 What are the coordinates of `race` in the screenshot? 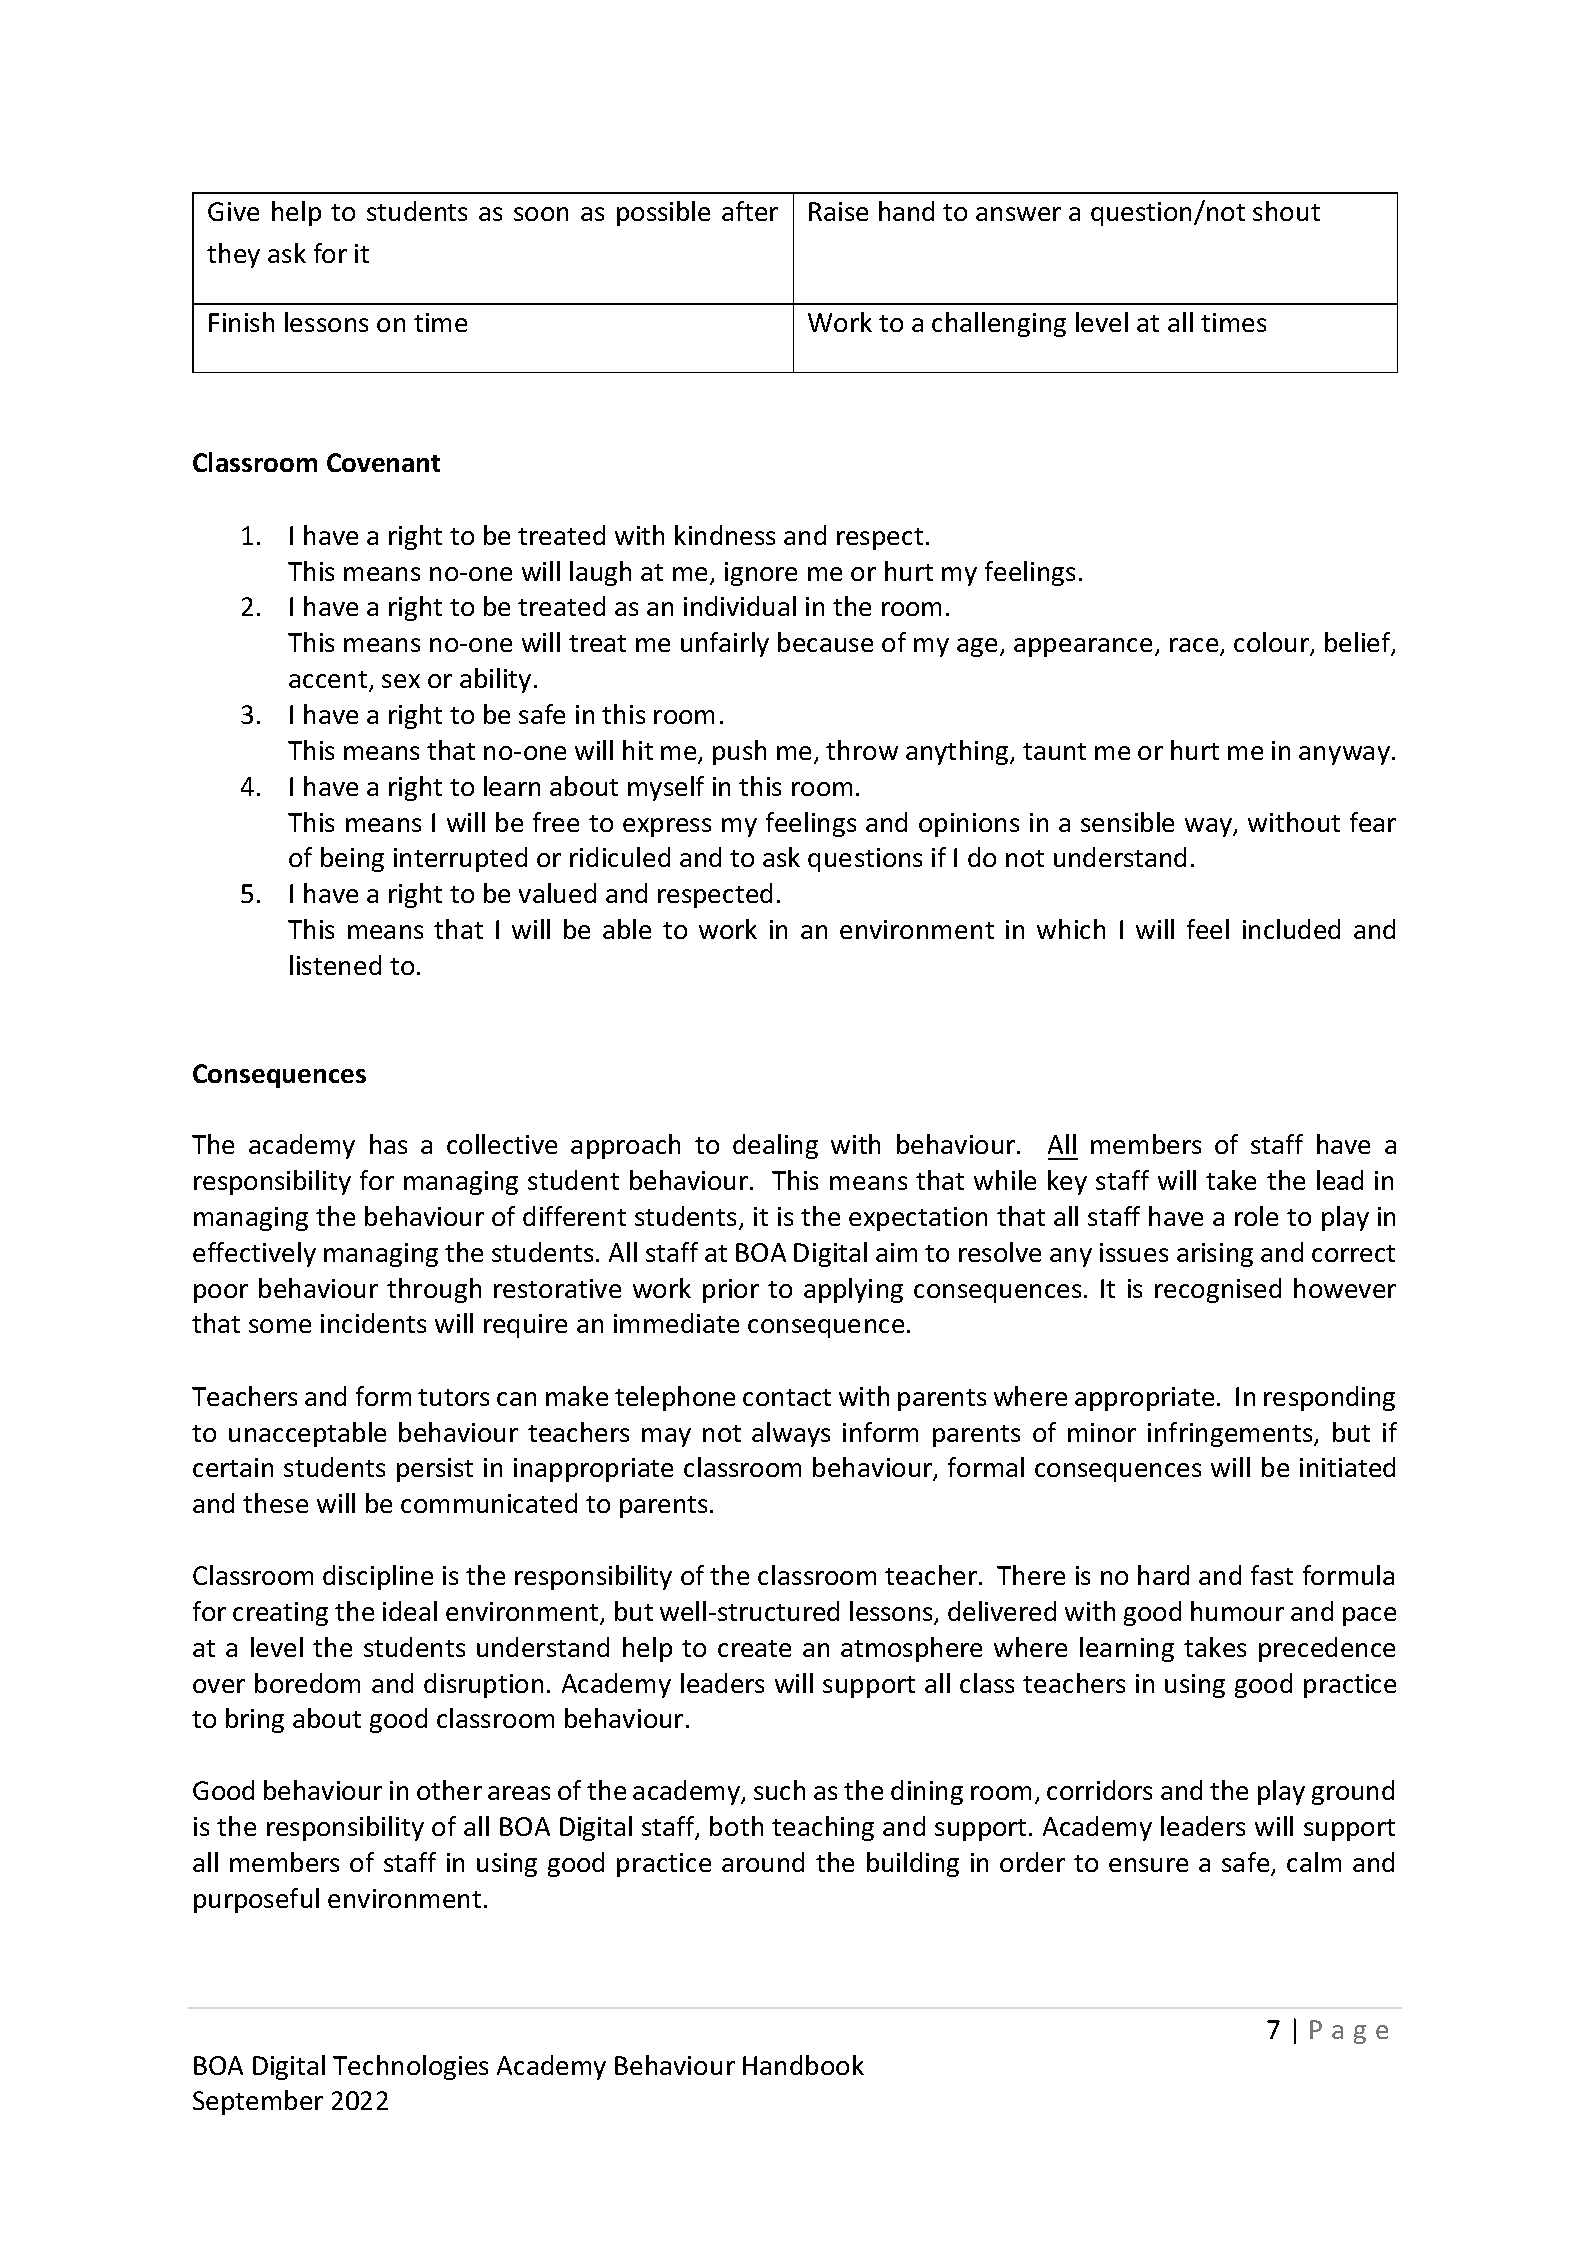 It's located at (1195, 646).
